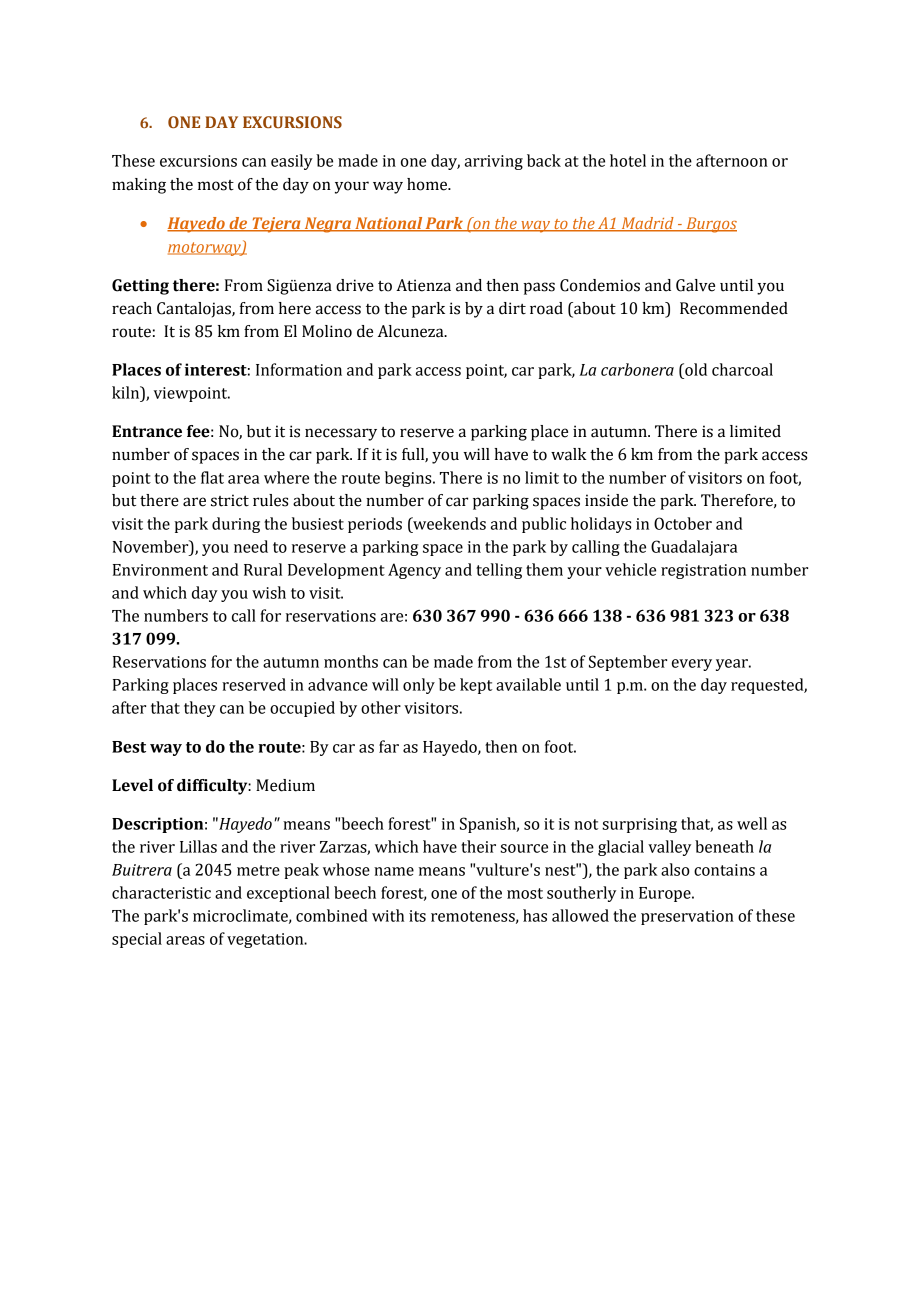 This document has height=1308, width=924. I want to click on its, so click(417, 916).
